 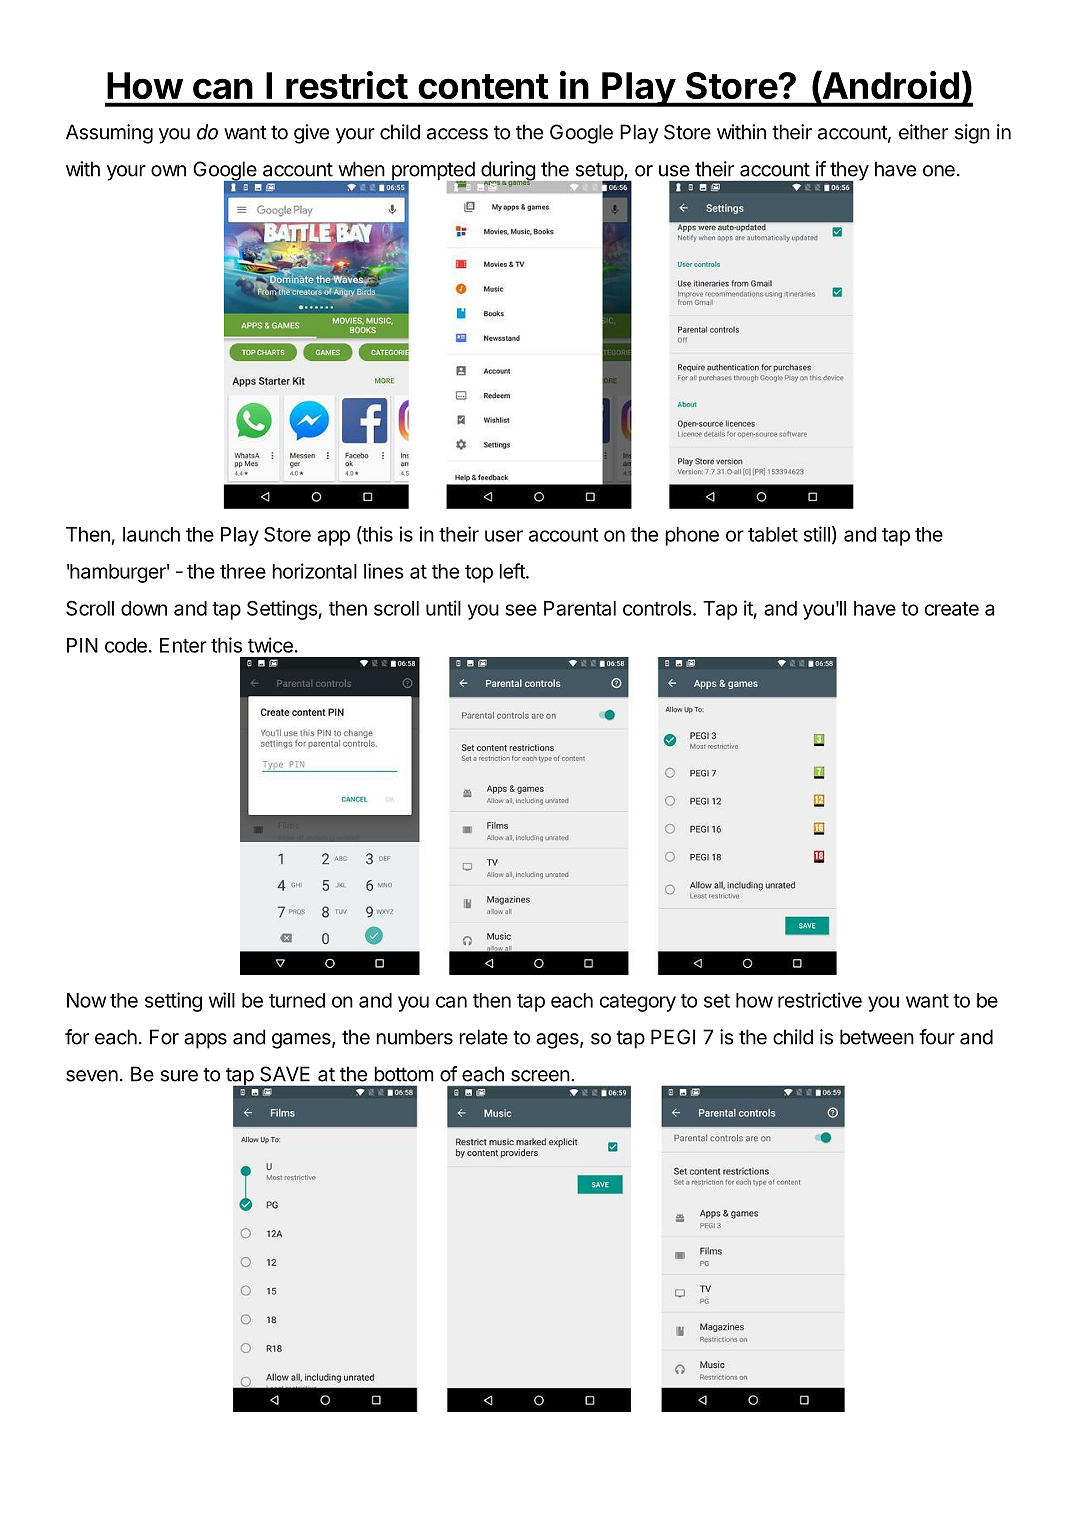 I want to click on top, so click(x=479, y=574).
